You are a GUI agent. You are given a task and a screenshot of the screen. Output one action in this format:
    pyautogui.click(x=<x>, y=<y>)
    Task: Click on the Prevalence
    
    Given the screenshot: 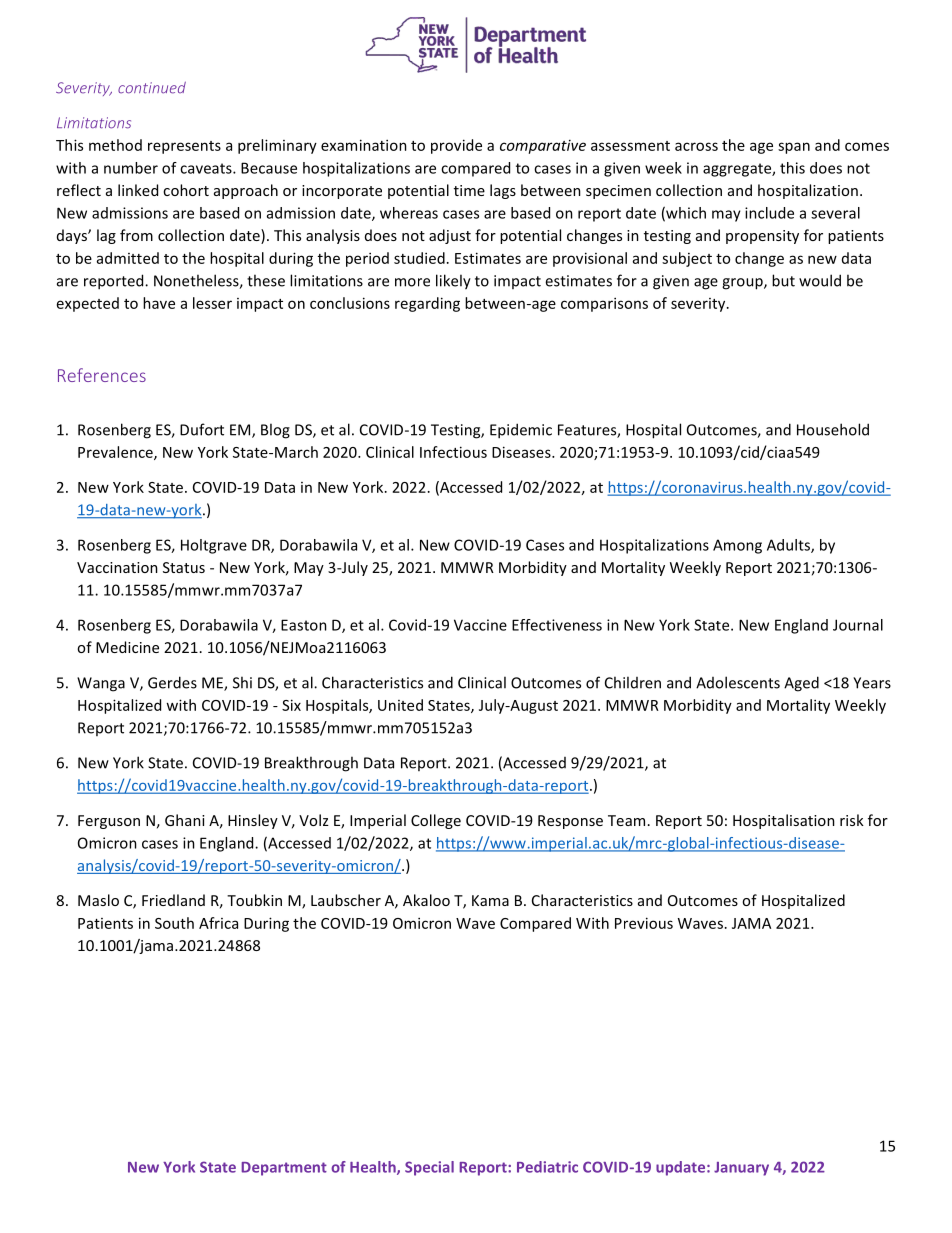 What is the action you would take?
    pyautogui.click(x=116, y=453)
